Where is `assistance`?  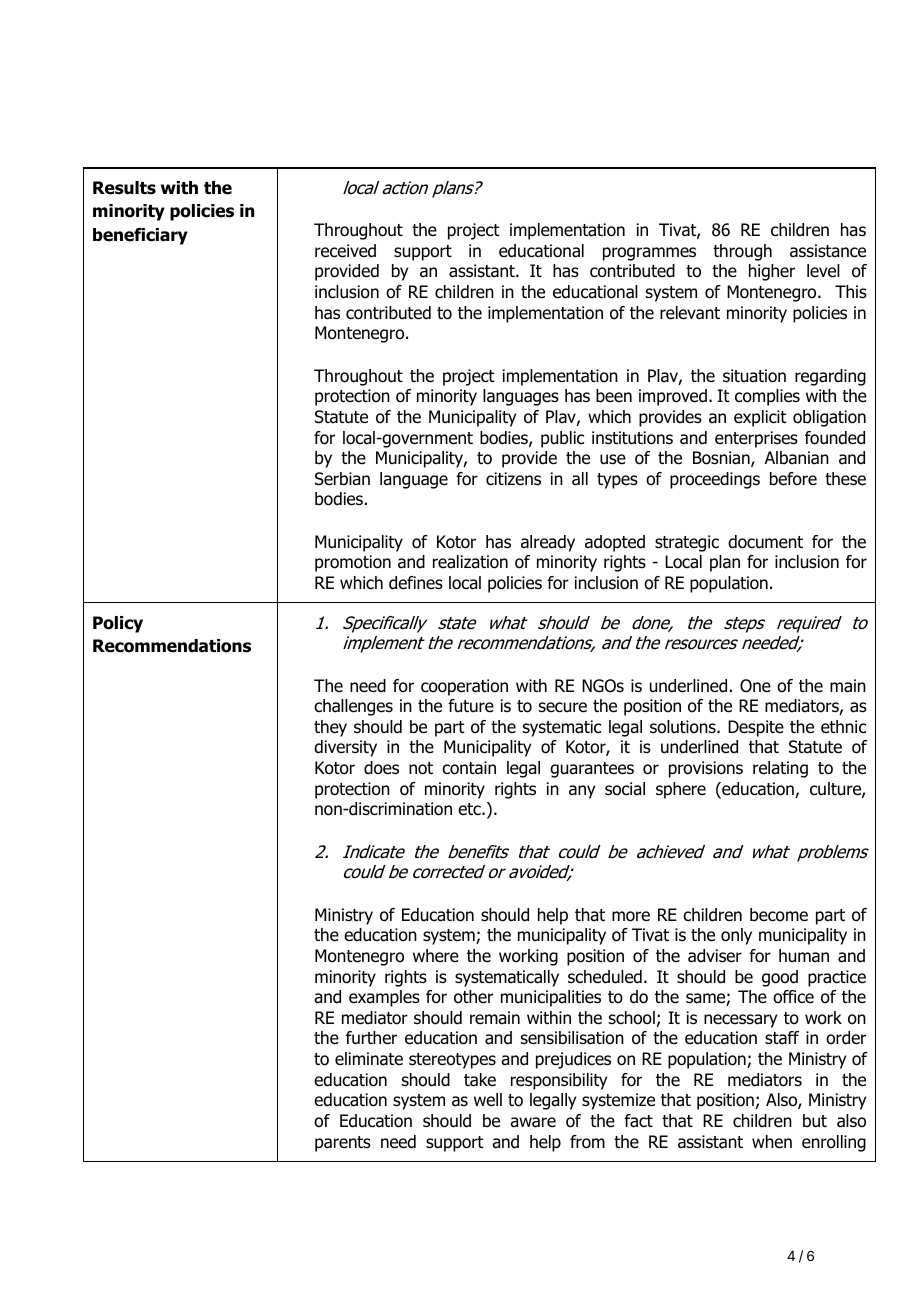 assistance is located at coordinates (828, 251).
